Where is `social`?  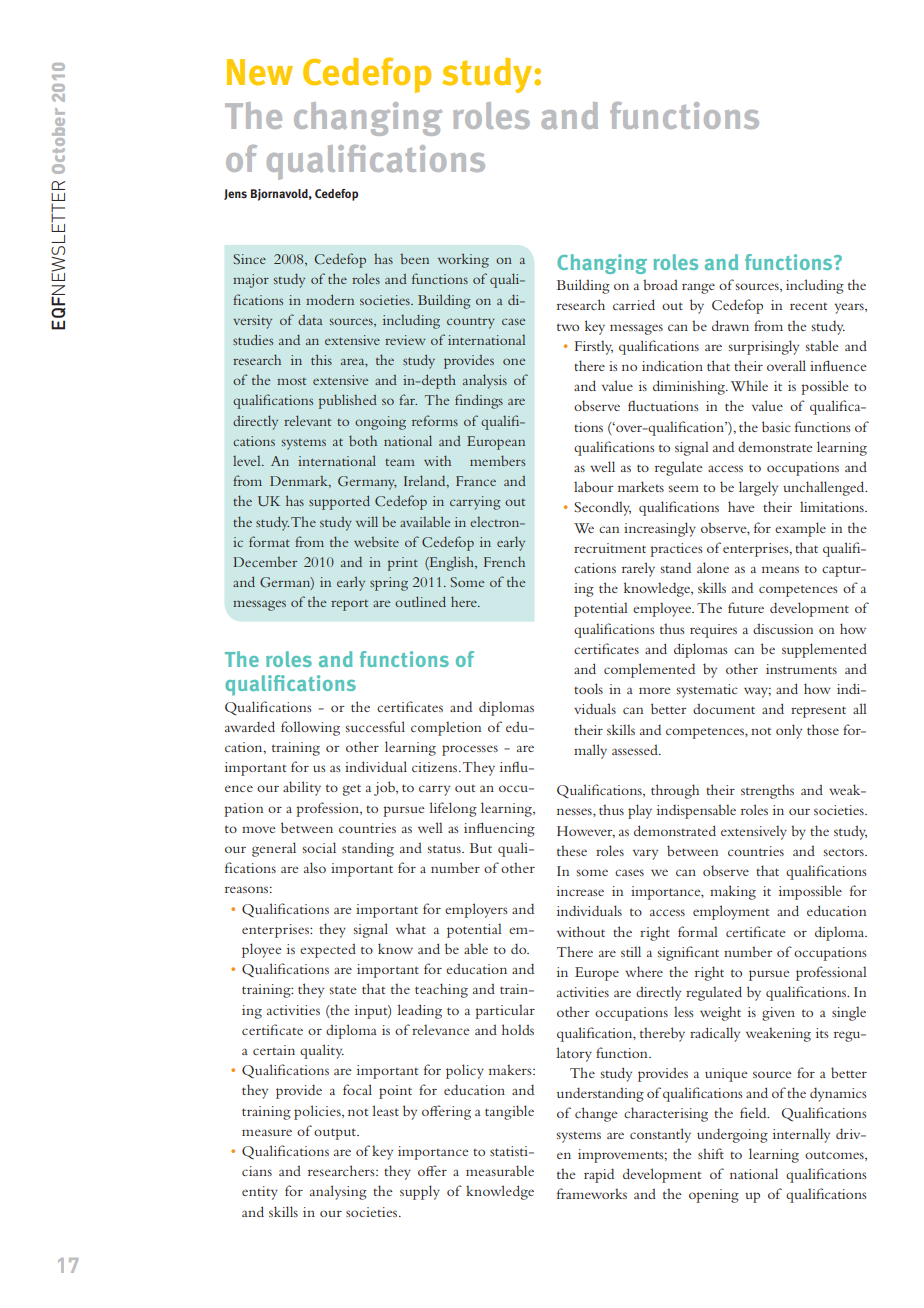 social is located at coordinates (319, 847).
